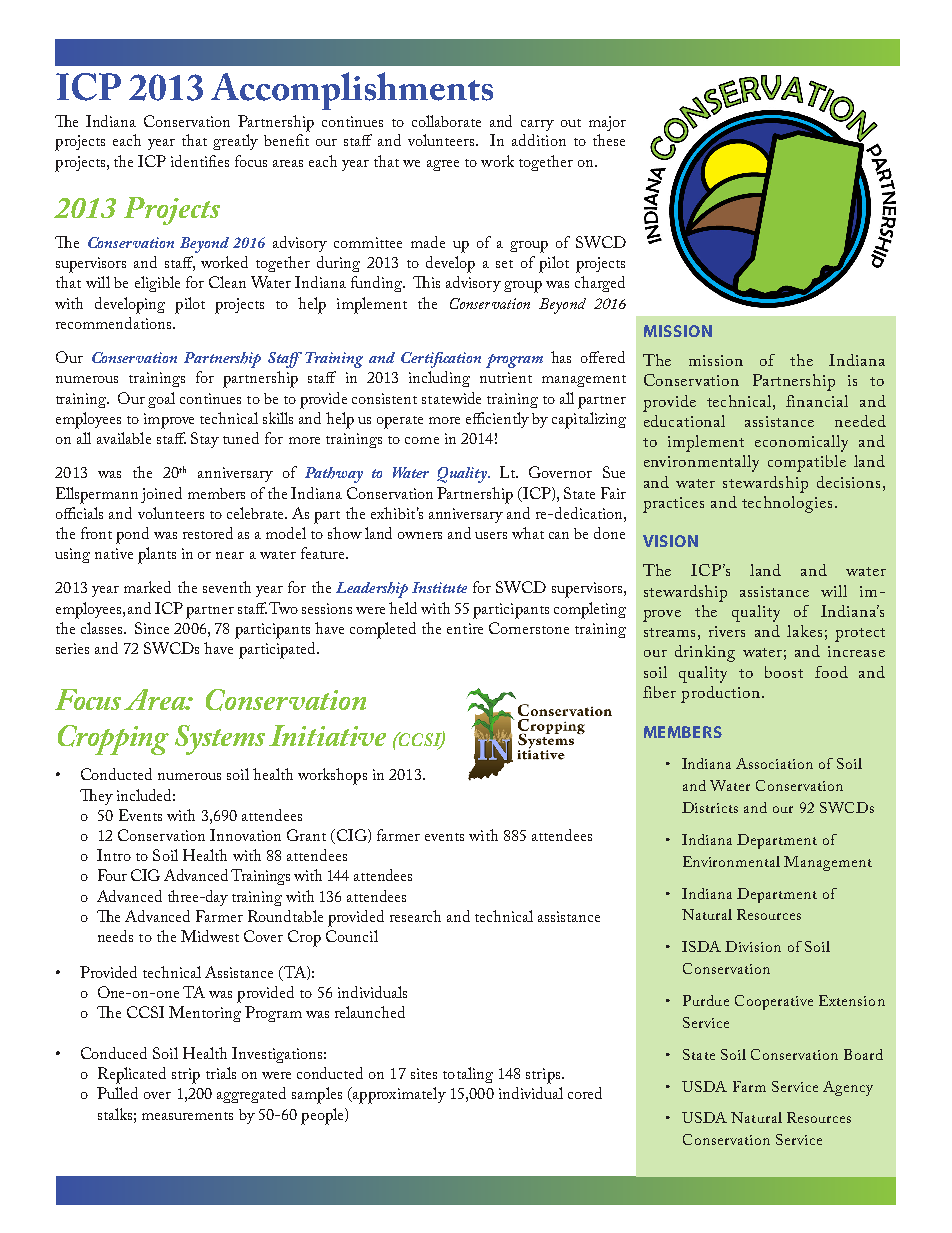 Image resolution: width=952 pixels, height=1233 pixels. I want to click on totaling, so click(468, 1075).
